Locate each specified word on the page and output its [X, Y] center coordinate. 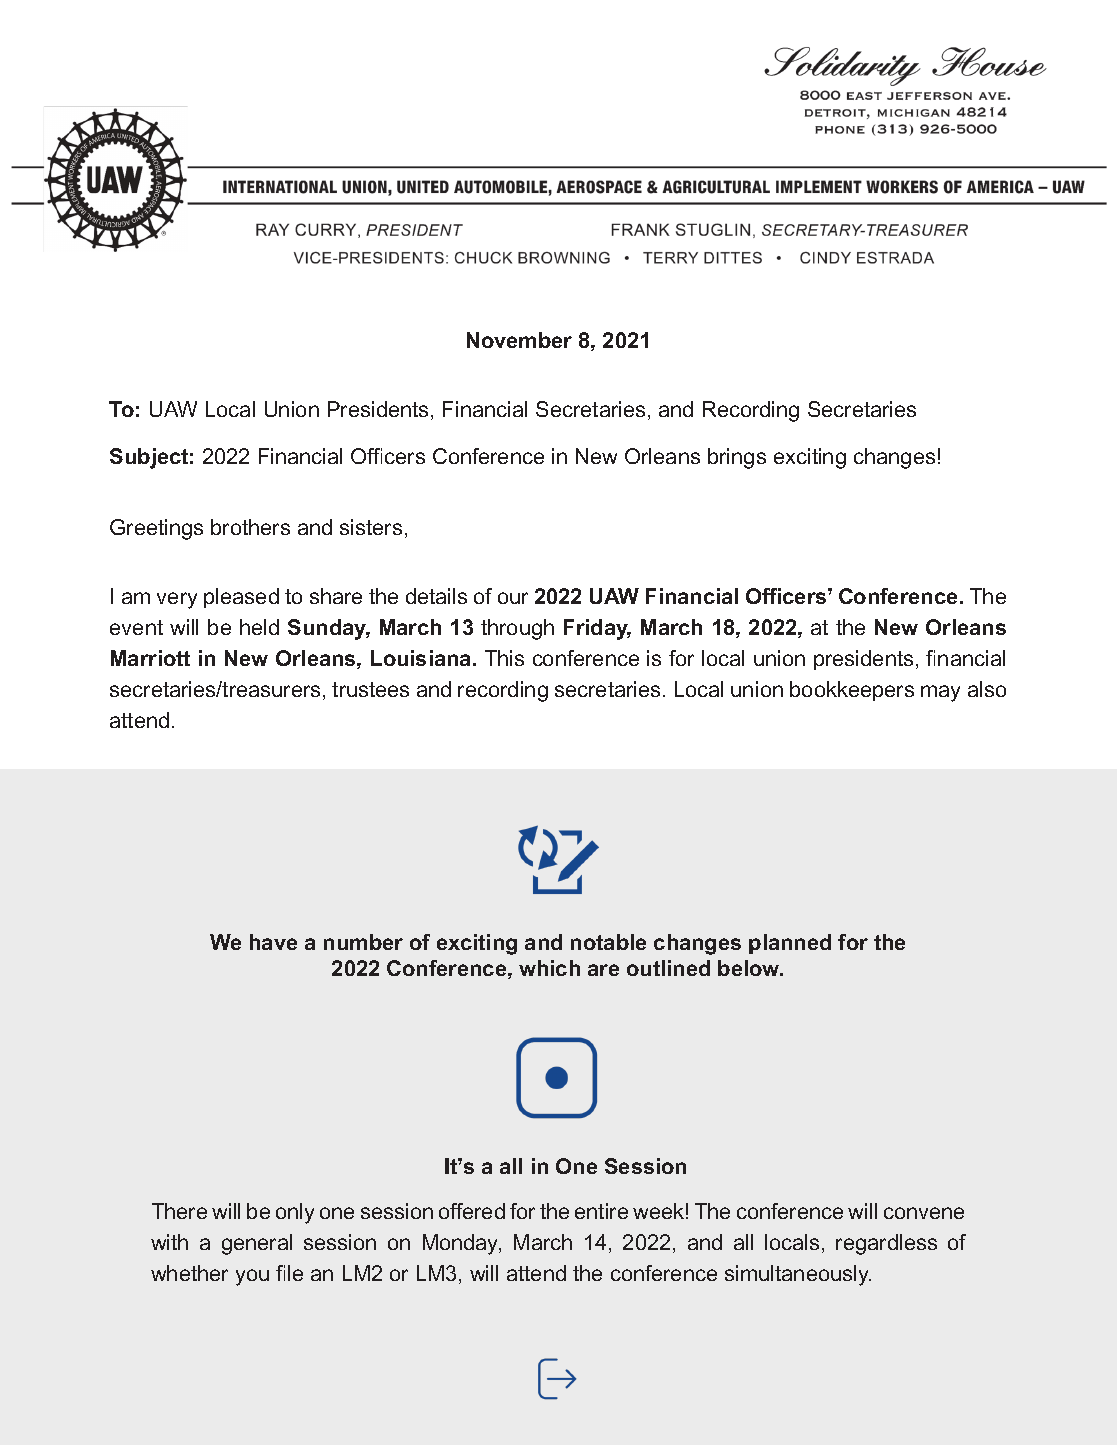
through [517, 629]
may [940, 693]
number [363, 942]
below [750, 968]
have [273, 942]
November [519, 340]
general [257, 1244]
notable [608, 942]
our [513, 598]
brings [737, 458]
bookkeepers [852, 691]
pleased [241, 598]
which [549, 968]
